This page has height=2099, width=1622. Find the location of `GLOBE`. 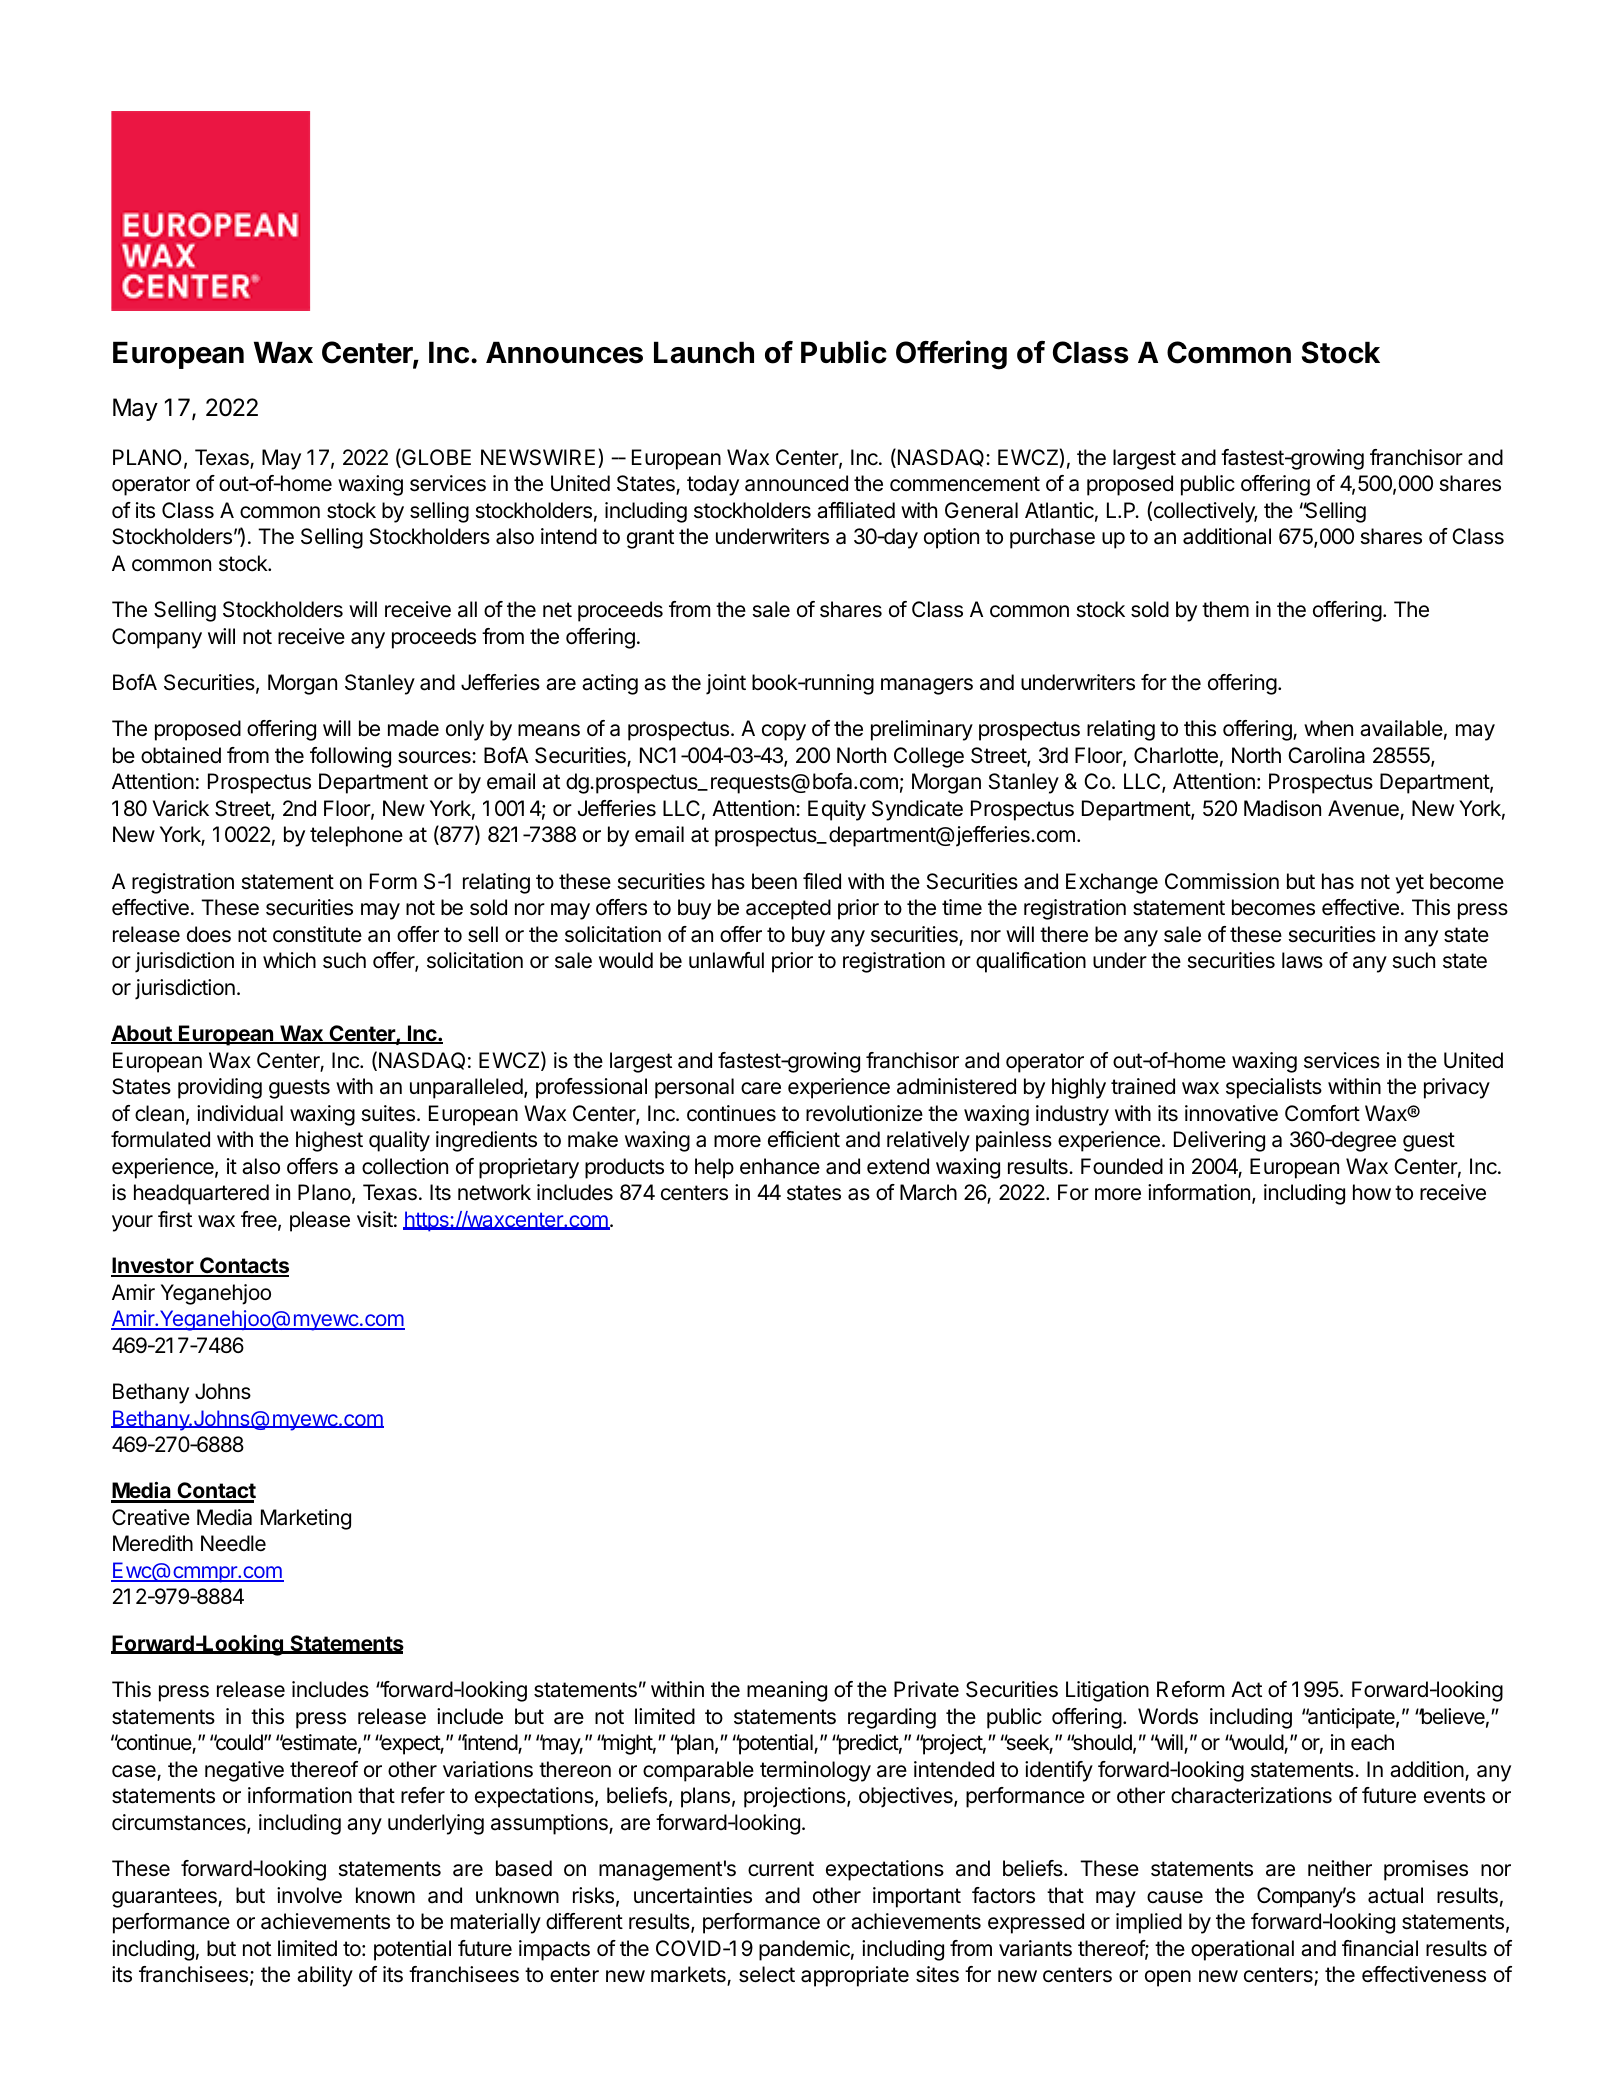

GLOBE is located at coordinates (435, 458).
